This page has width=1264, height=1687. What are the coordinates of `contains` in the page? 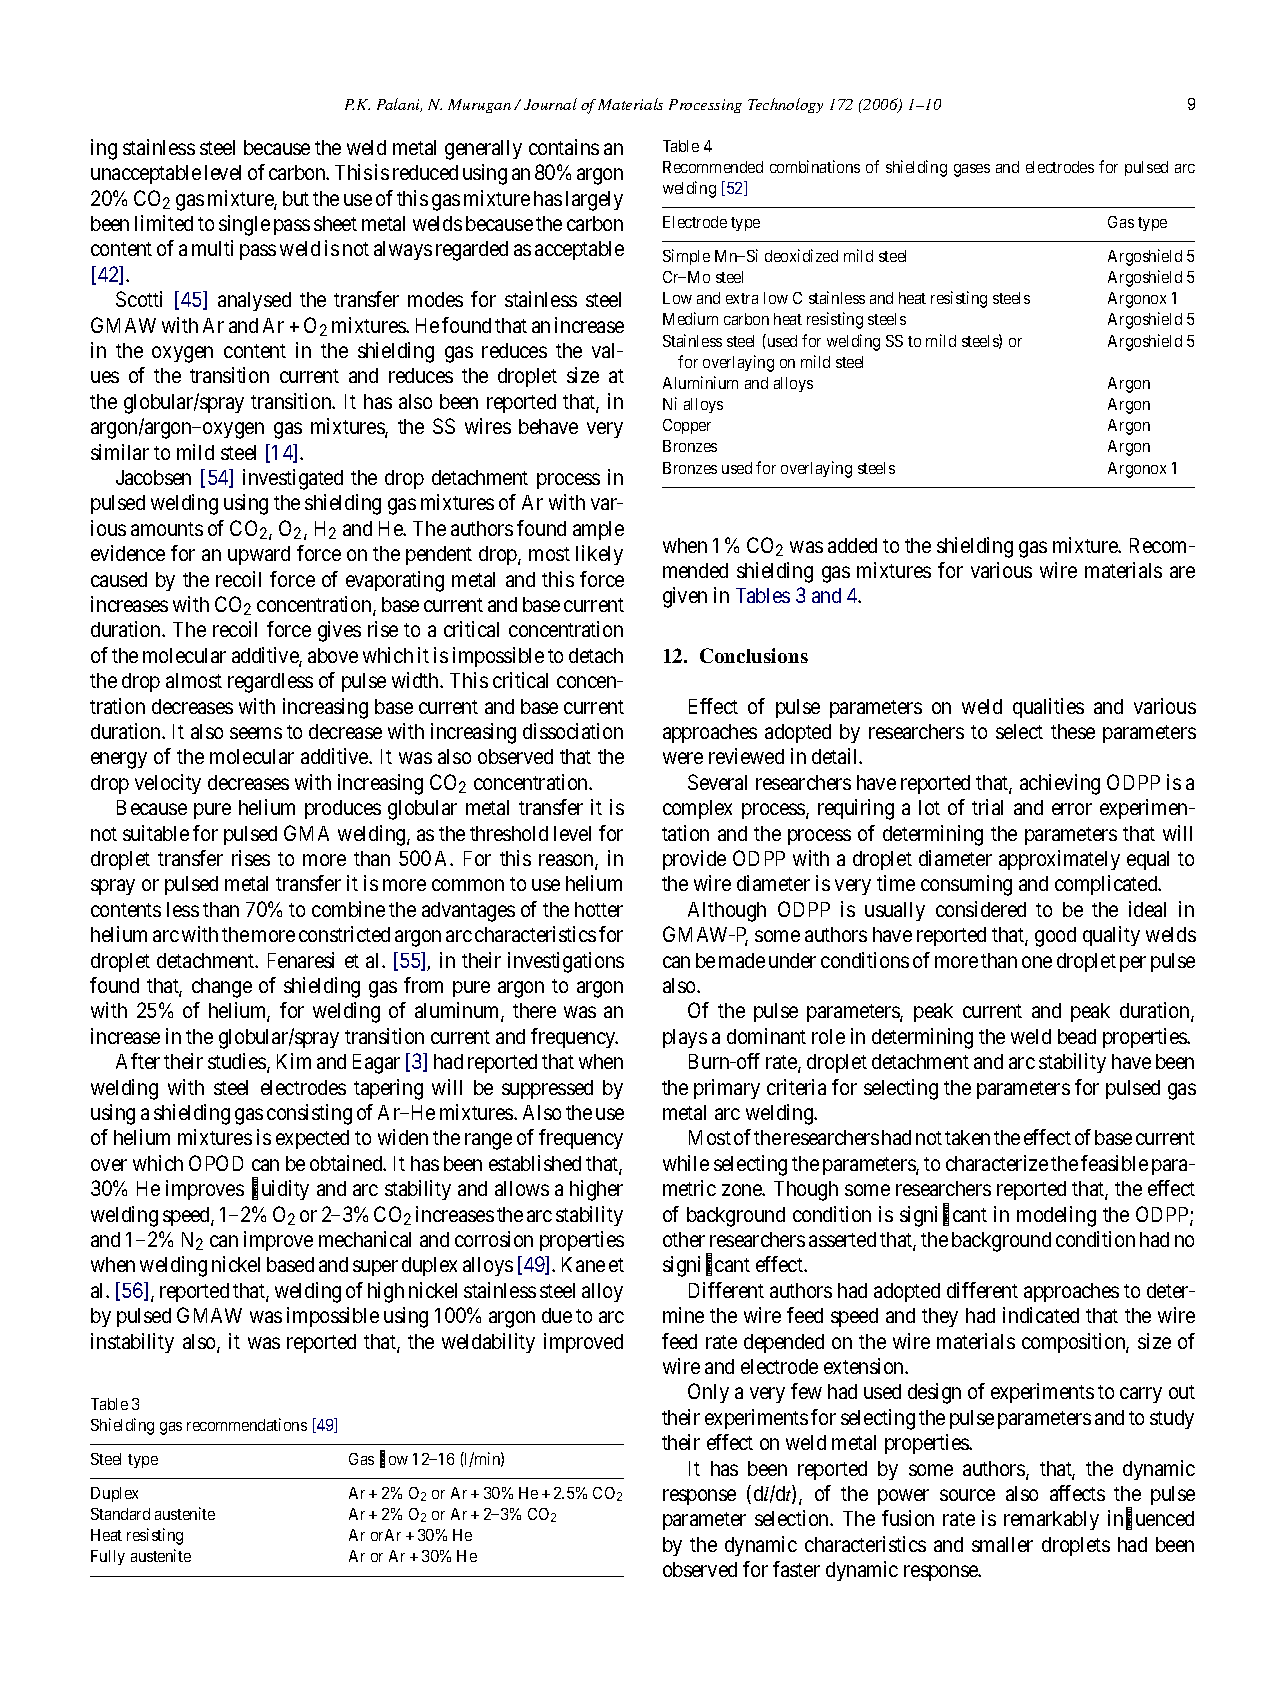 It's located at (564, 147).
